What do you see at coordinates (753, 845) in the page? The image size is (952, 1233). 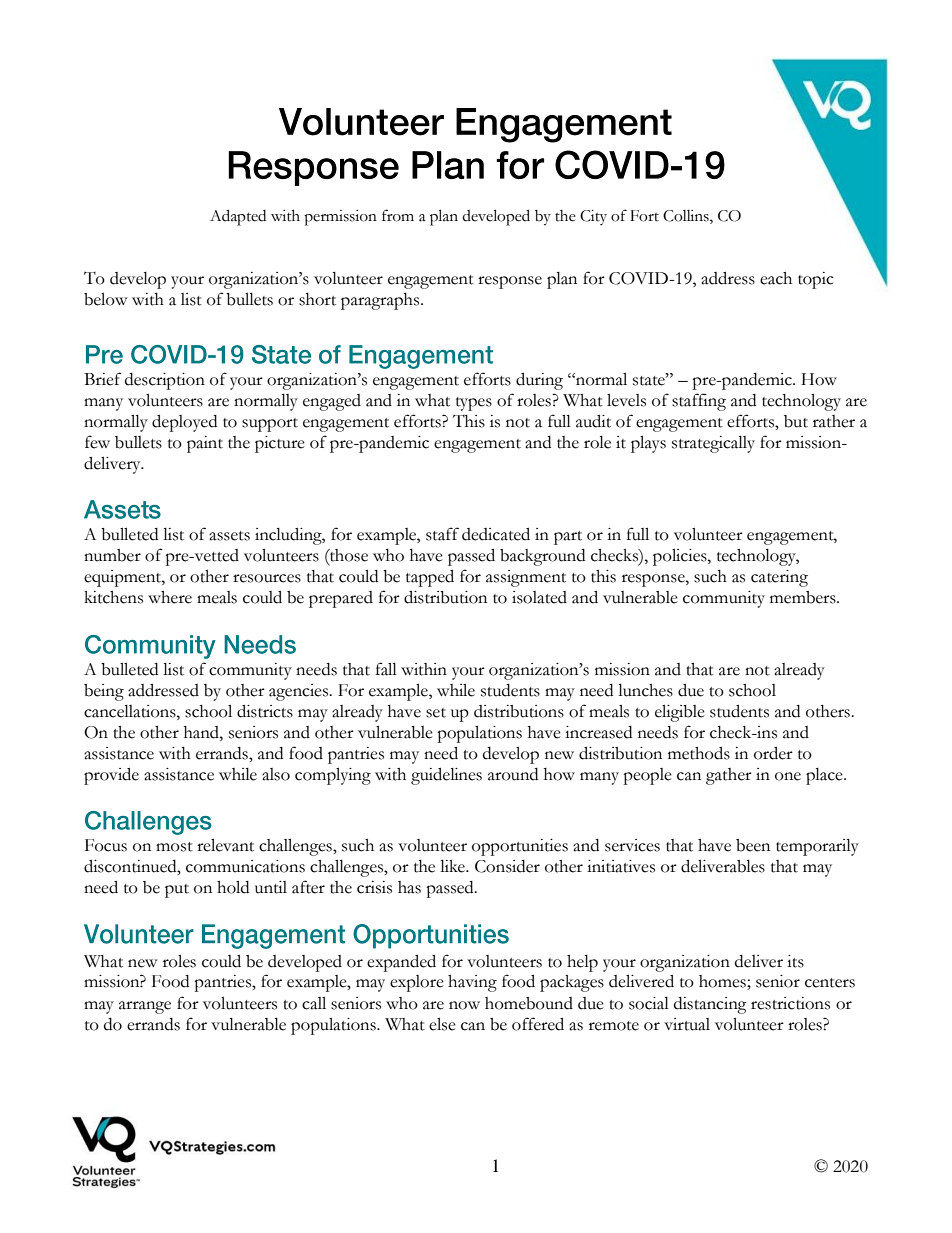 I see `been` at bounding box center [753, 845].
